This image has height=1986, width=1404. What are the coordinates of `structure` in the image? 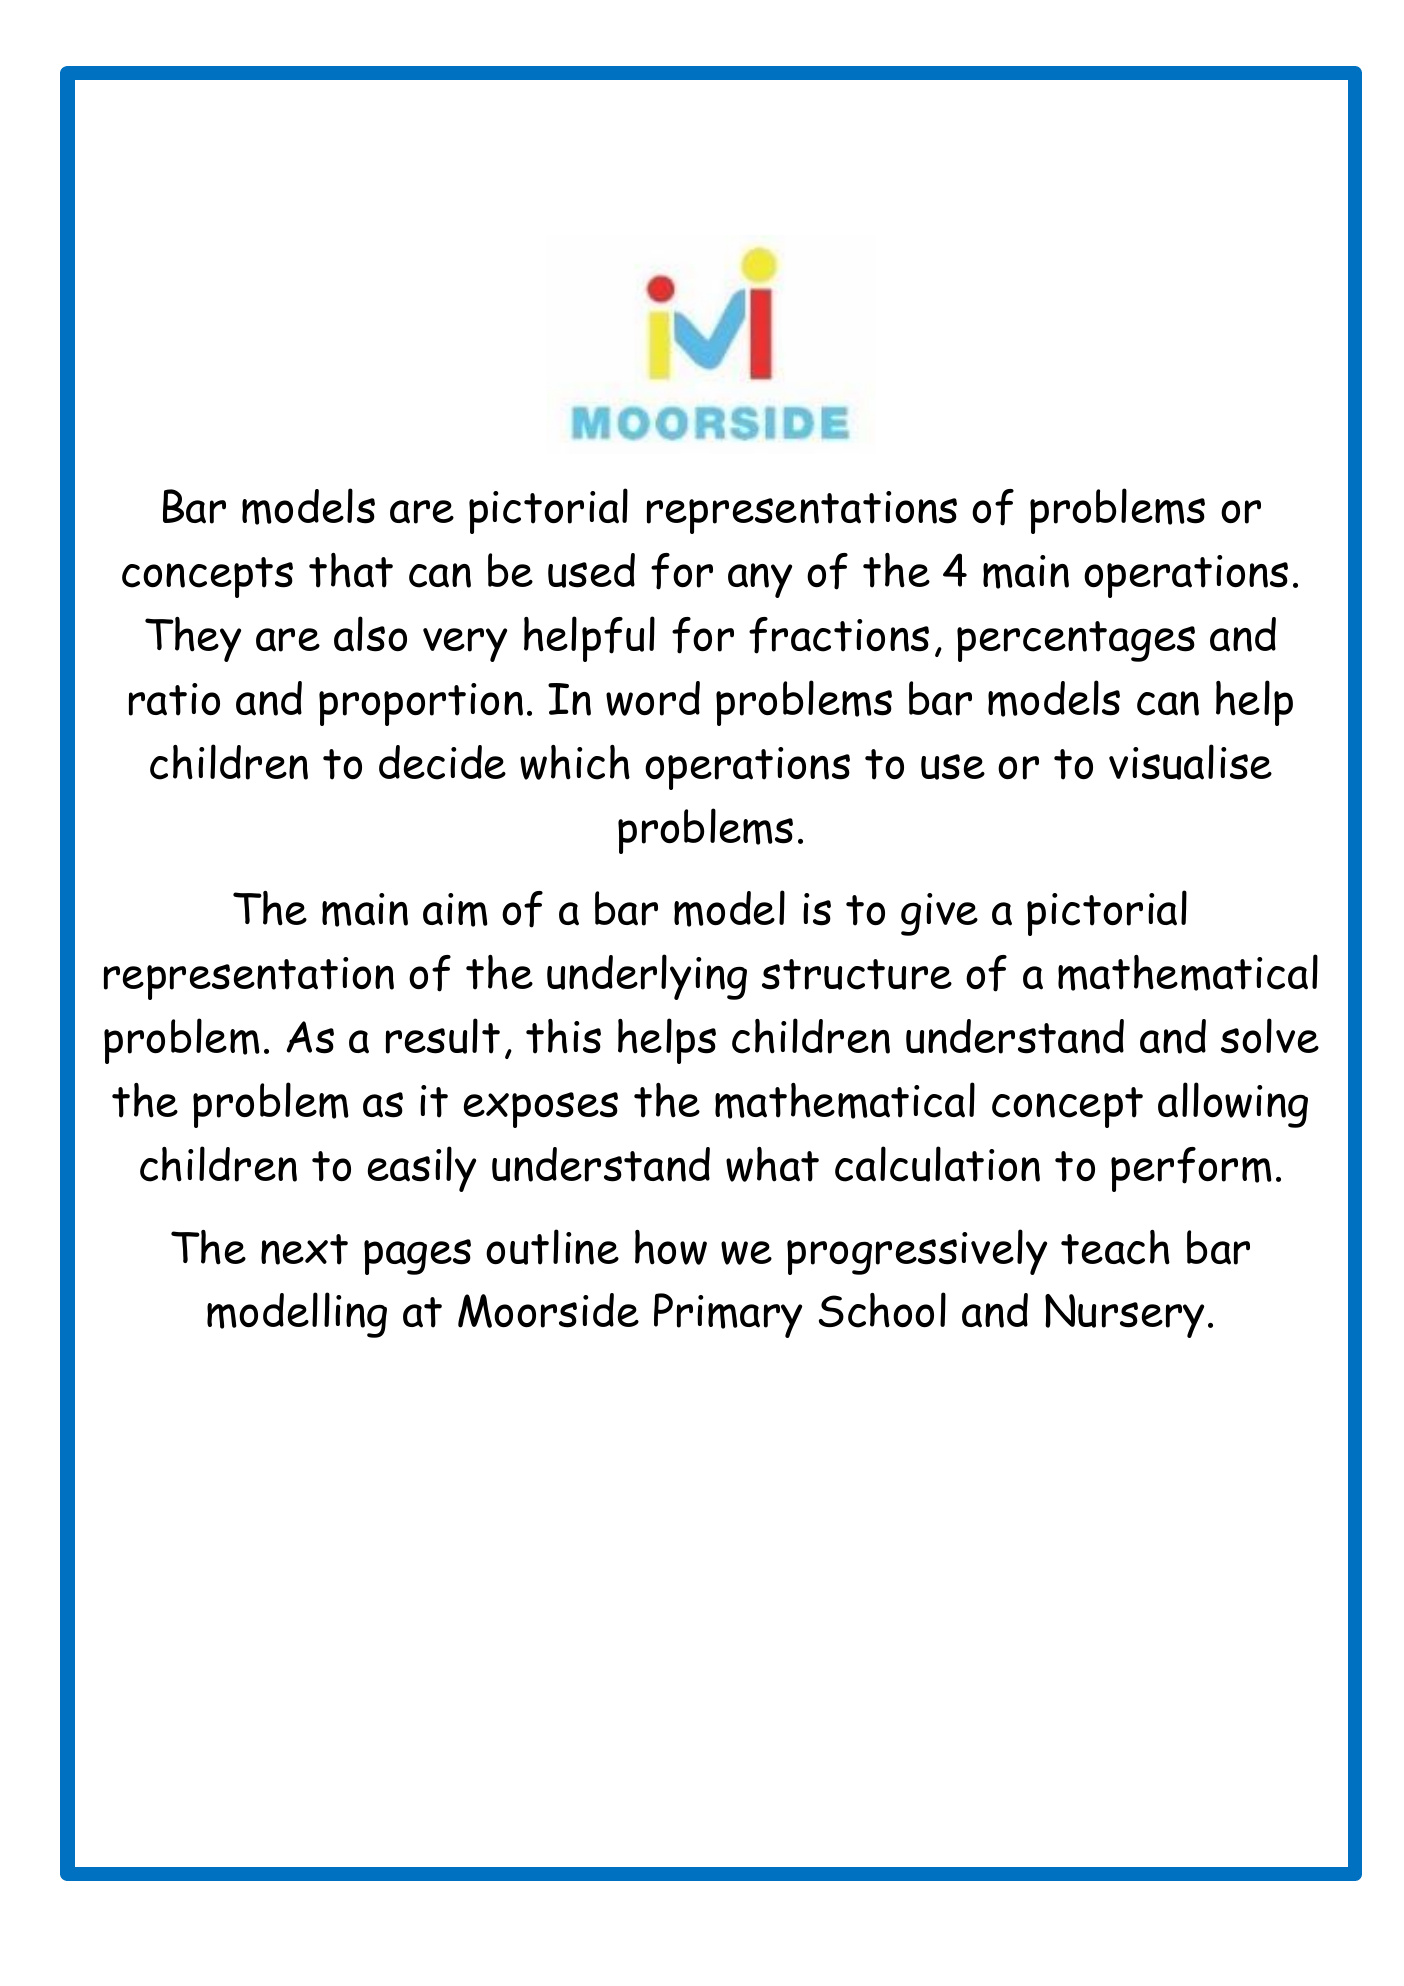 It's located at (857, 974).
